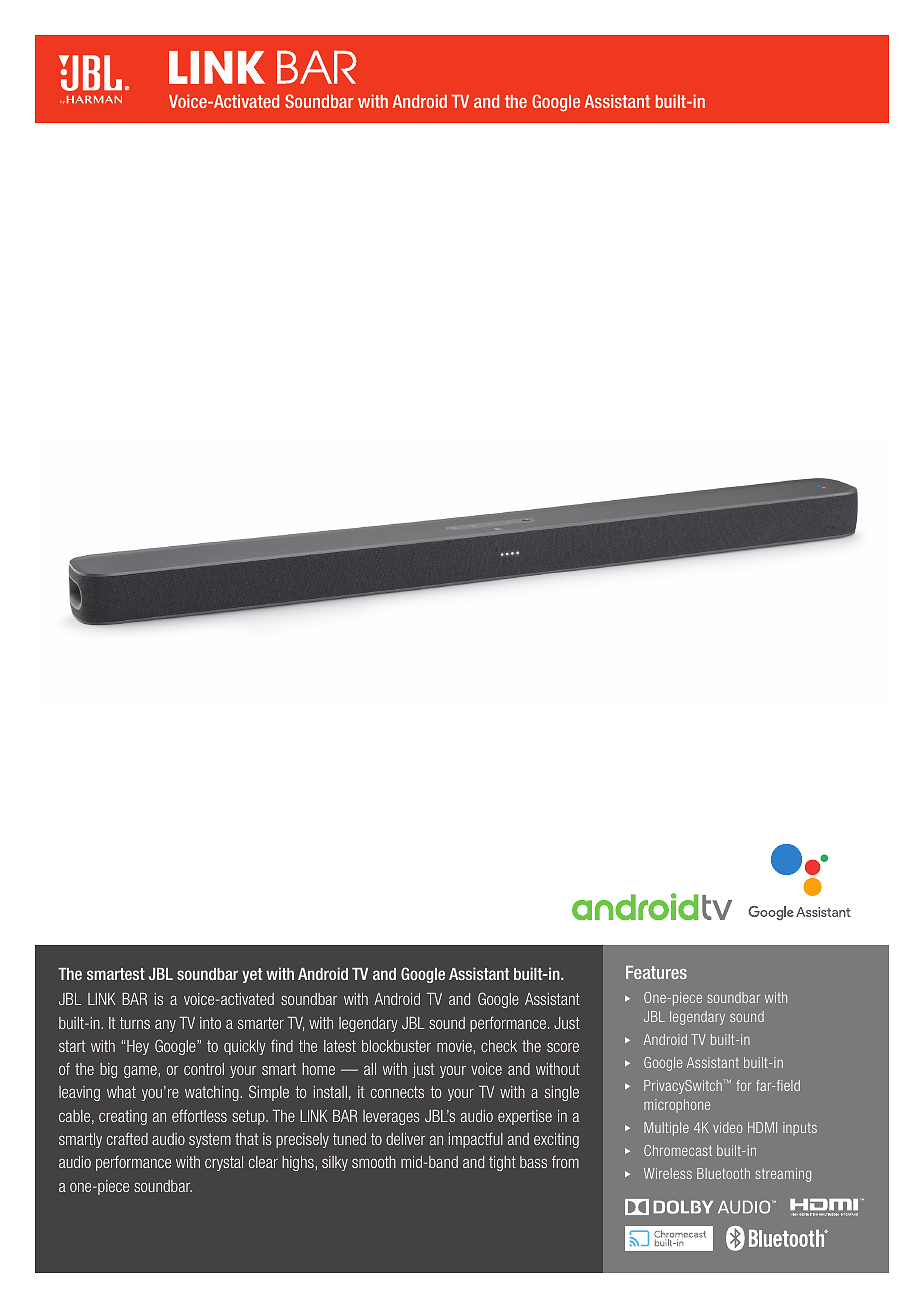  What do you see at coordinates (499, 1046) in the page?
I see `check` at bounding box center [499, 1046].
